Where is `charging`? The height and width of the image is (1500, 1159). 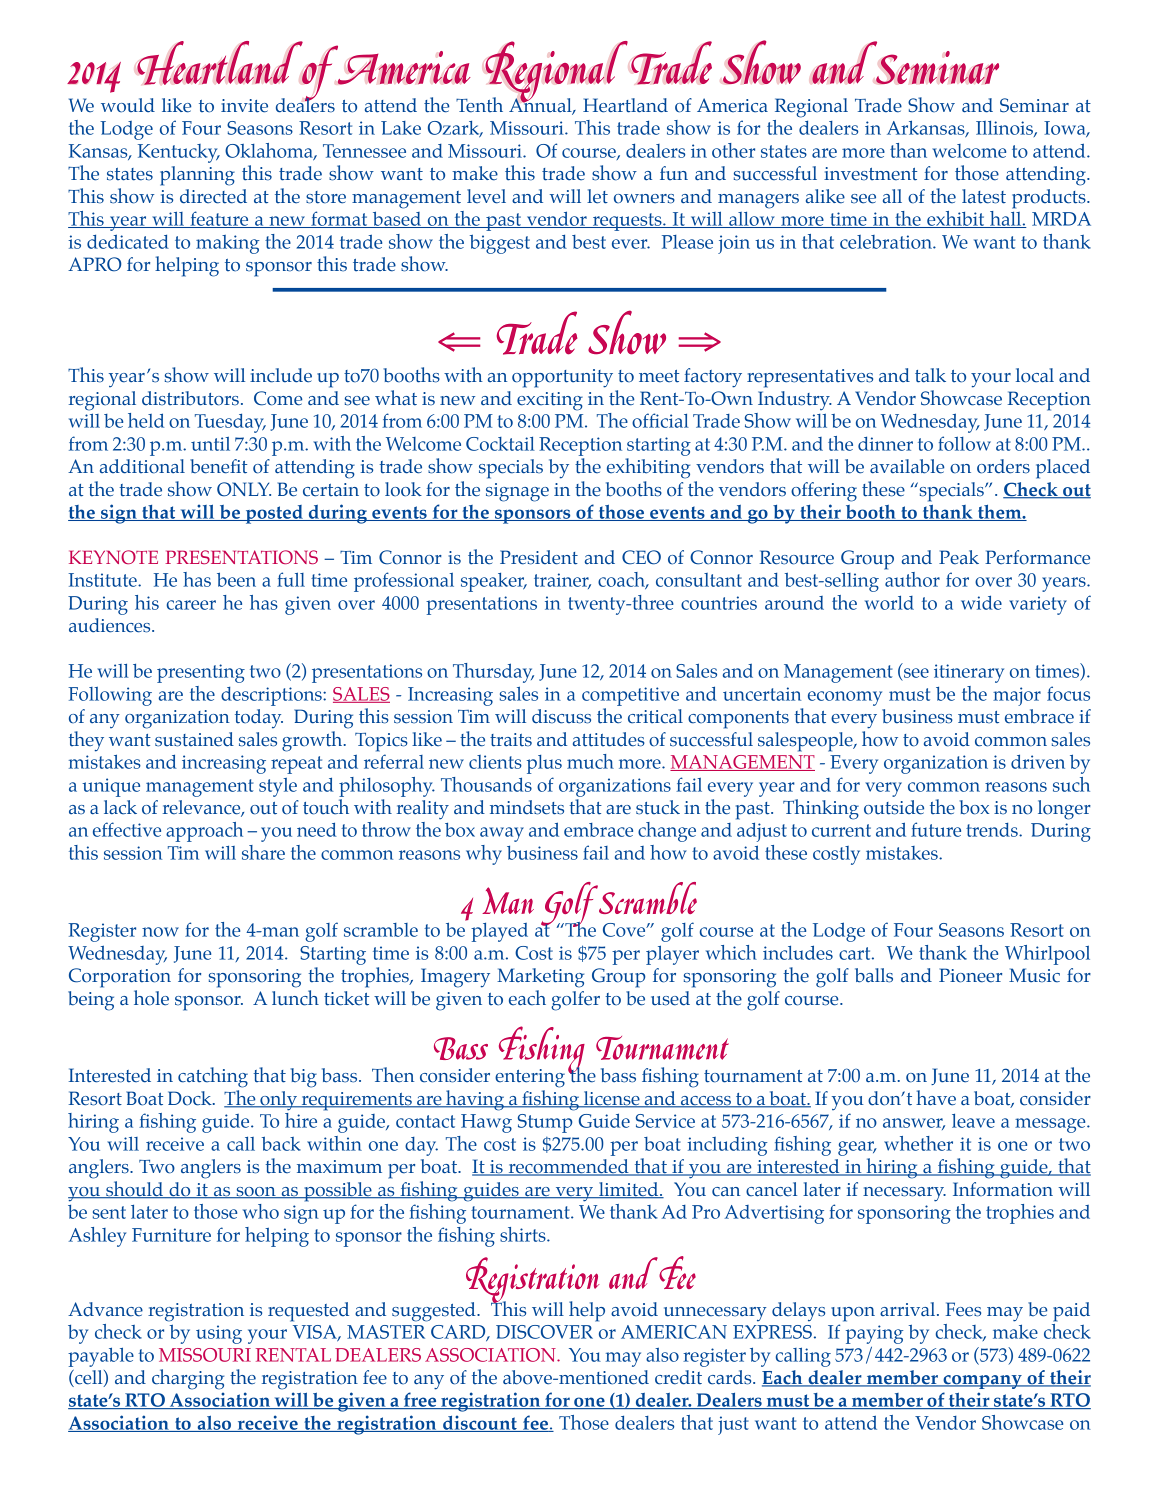
charging is located at coordinates (188, 1379).
